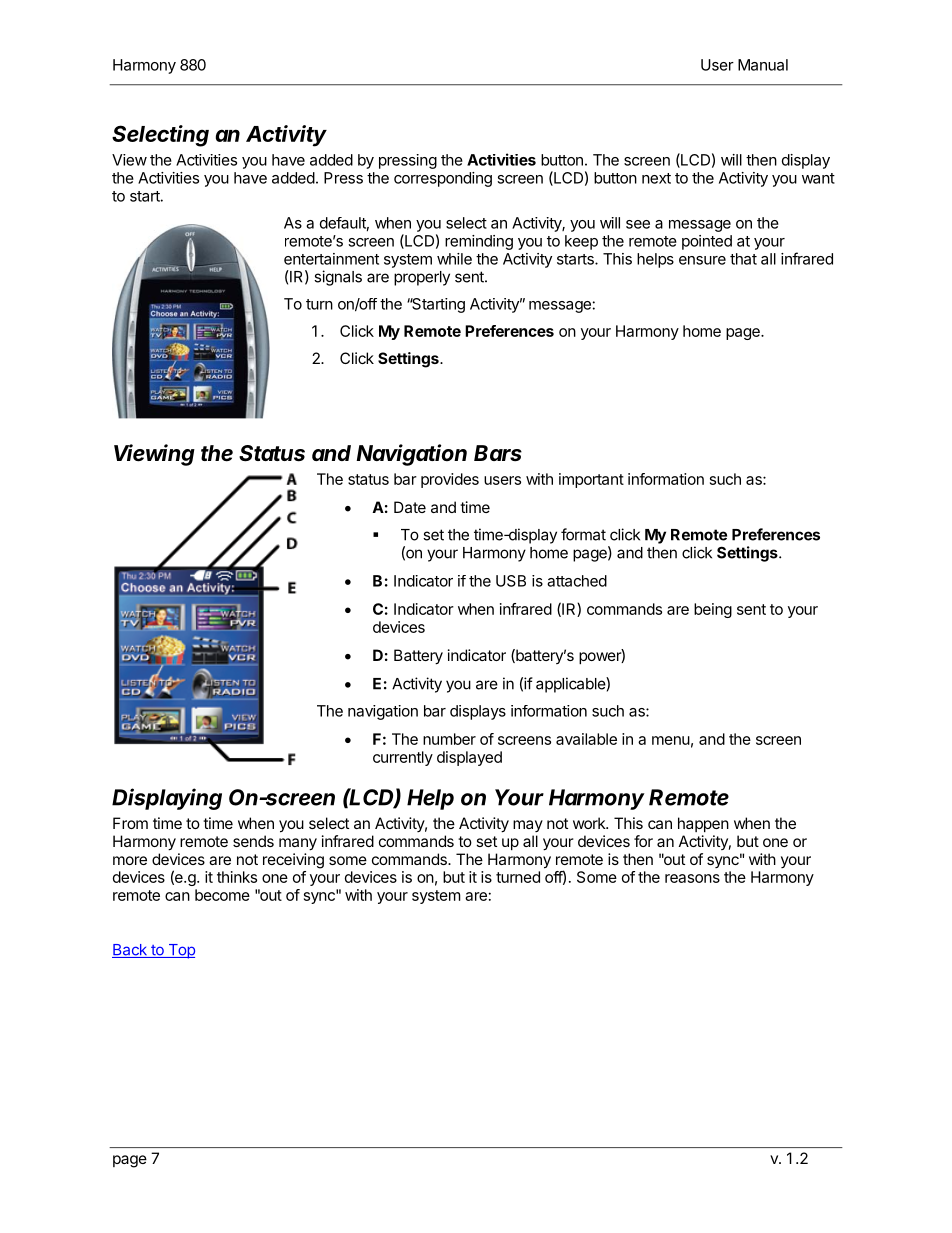  I want to click on signals, so click(338, 278).
